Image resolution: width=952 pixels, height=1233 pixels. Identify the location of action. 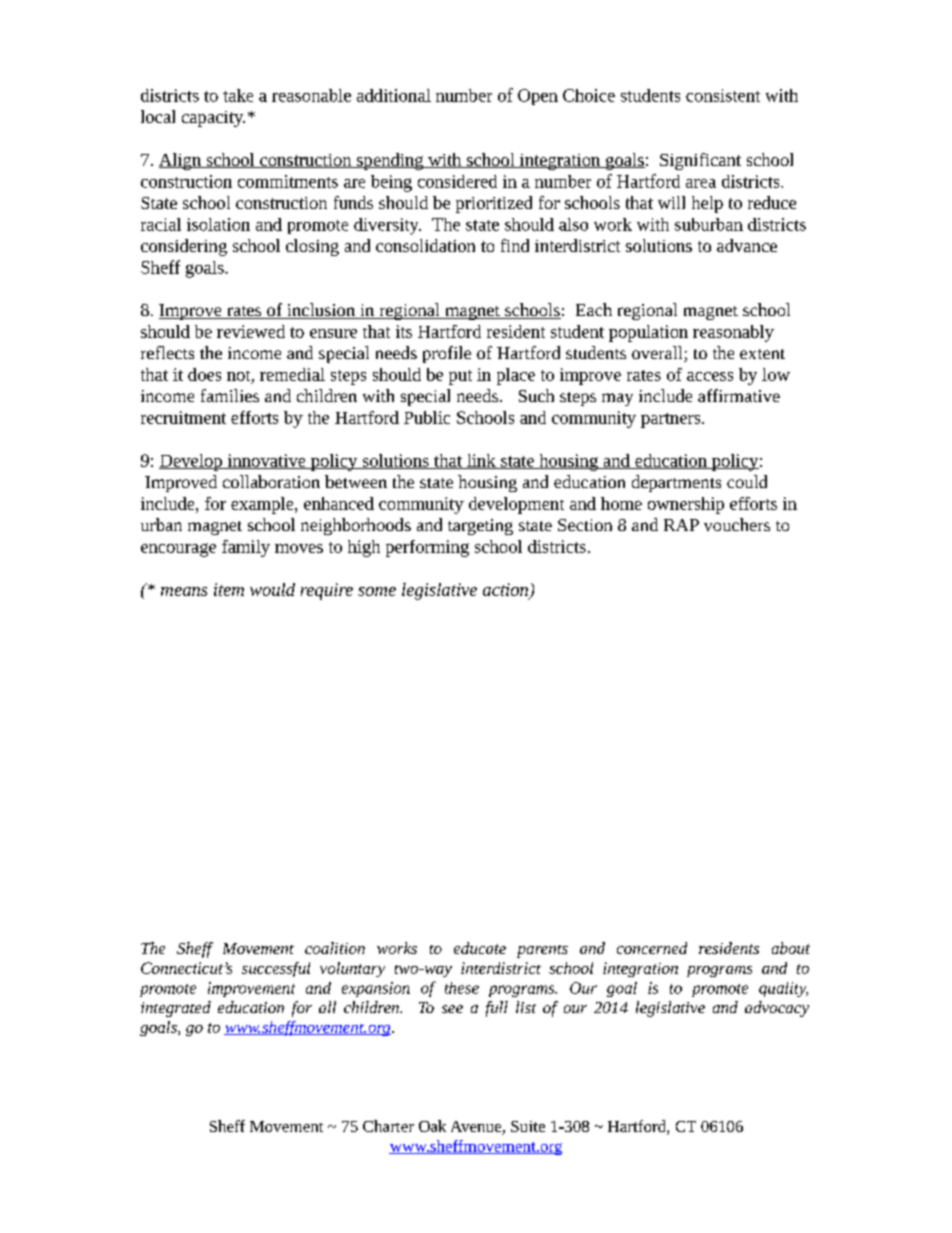
(507, 590).
